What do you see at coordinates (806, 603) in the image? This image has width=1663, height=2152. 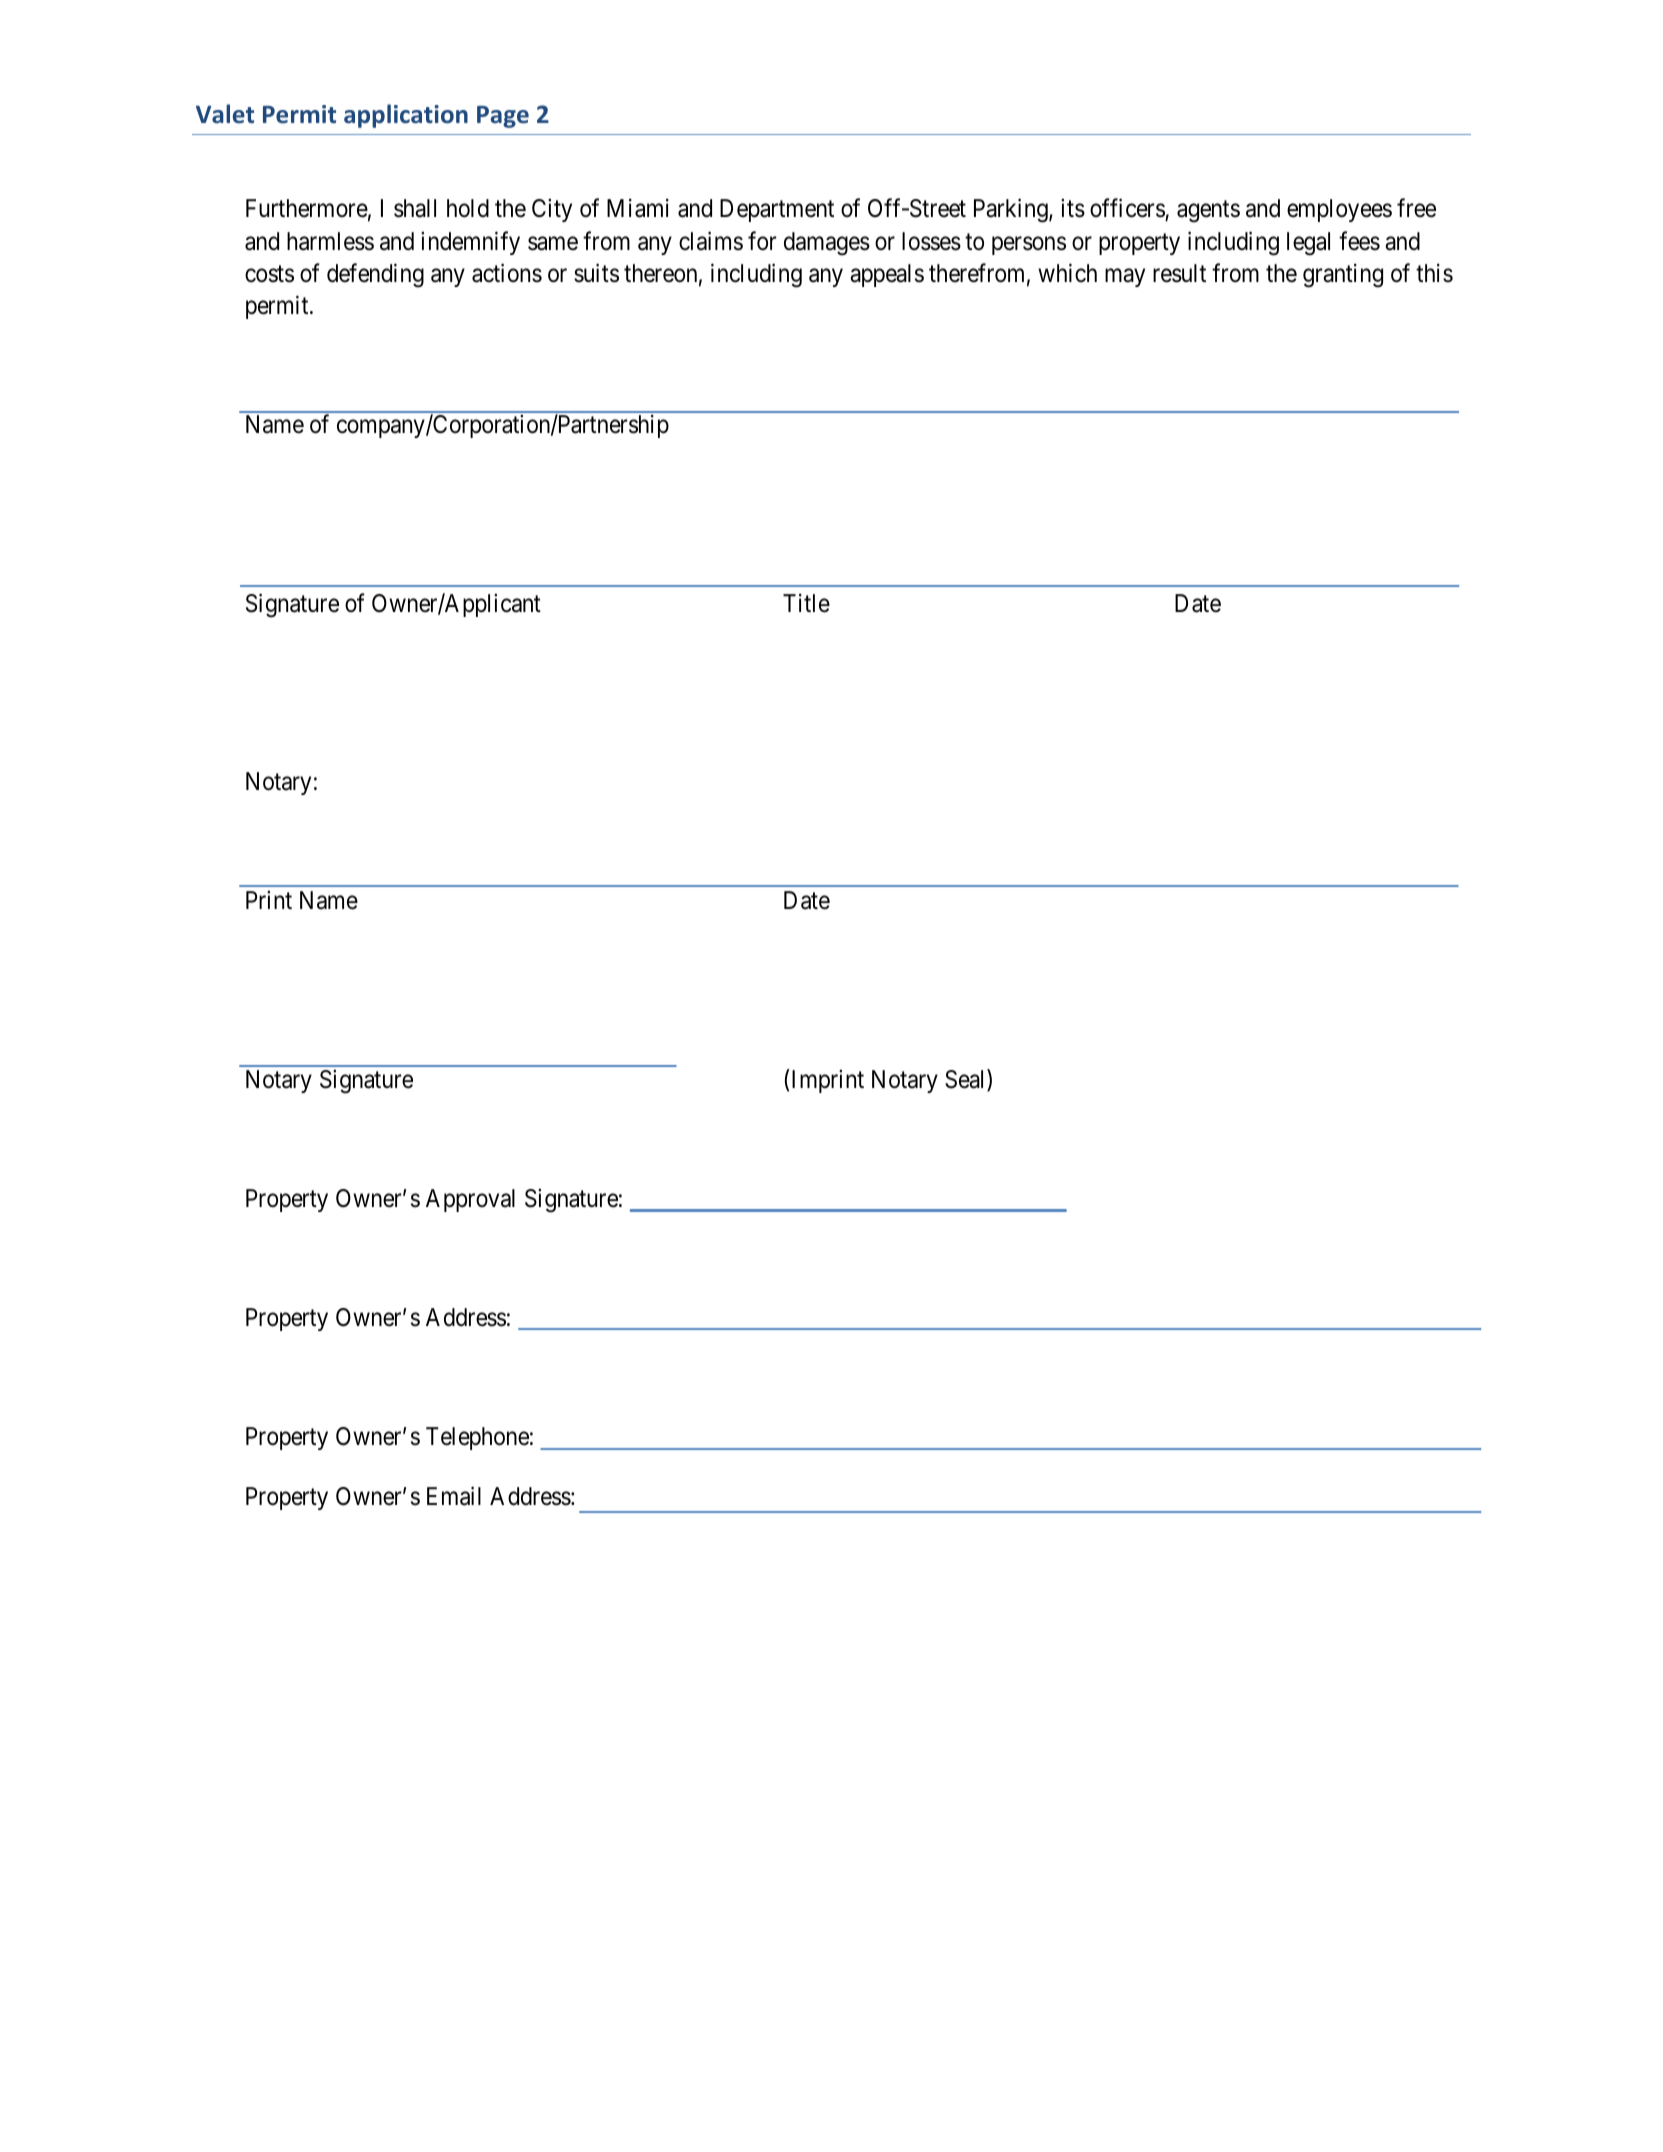 I see `Title` at bounding box center [806, 603].
